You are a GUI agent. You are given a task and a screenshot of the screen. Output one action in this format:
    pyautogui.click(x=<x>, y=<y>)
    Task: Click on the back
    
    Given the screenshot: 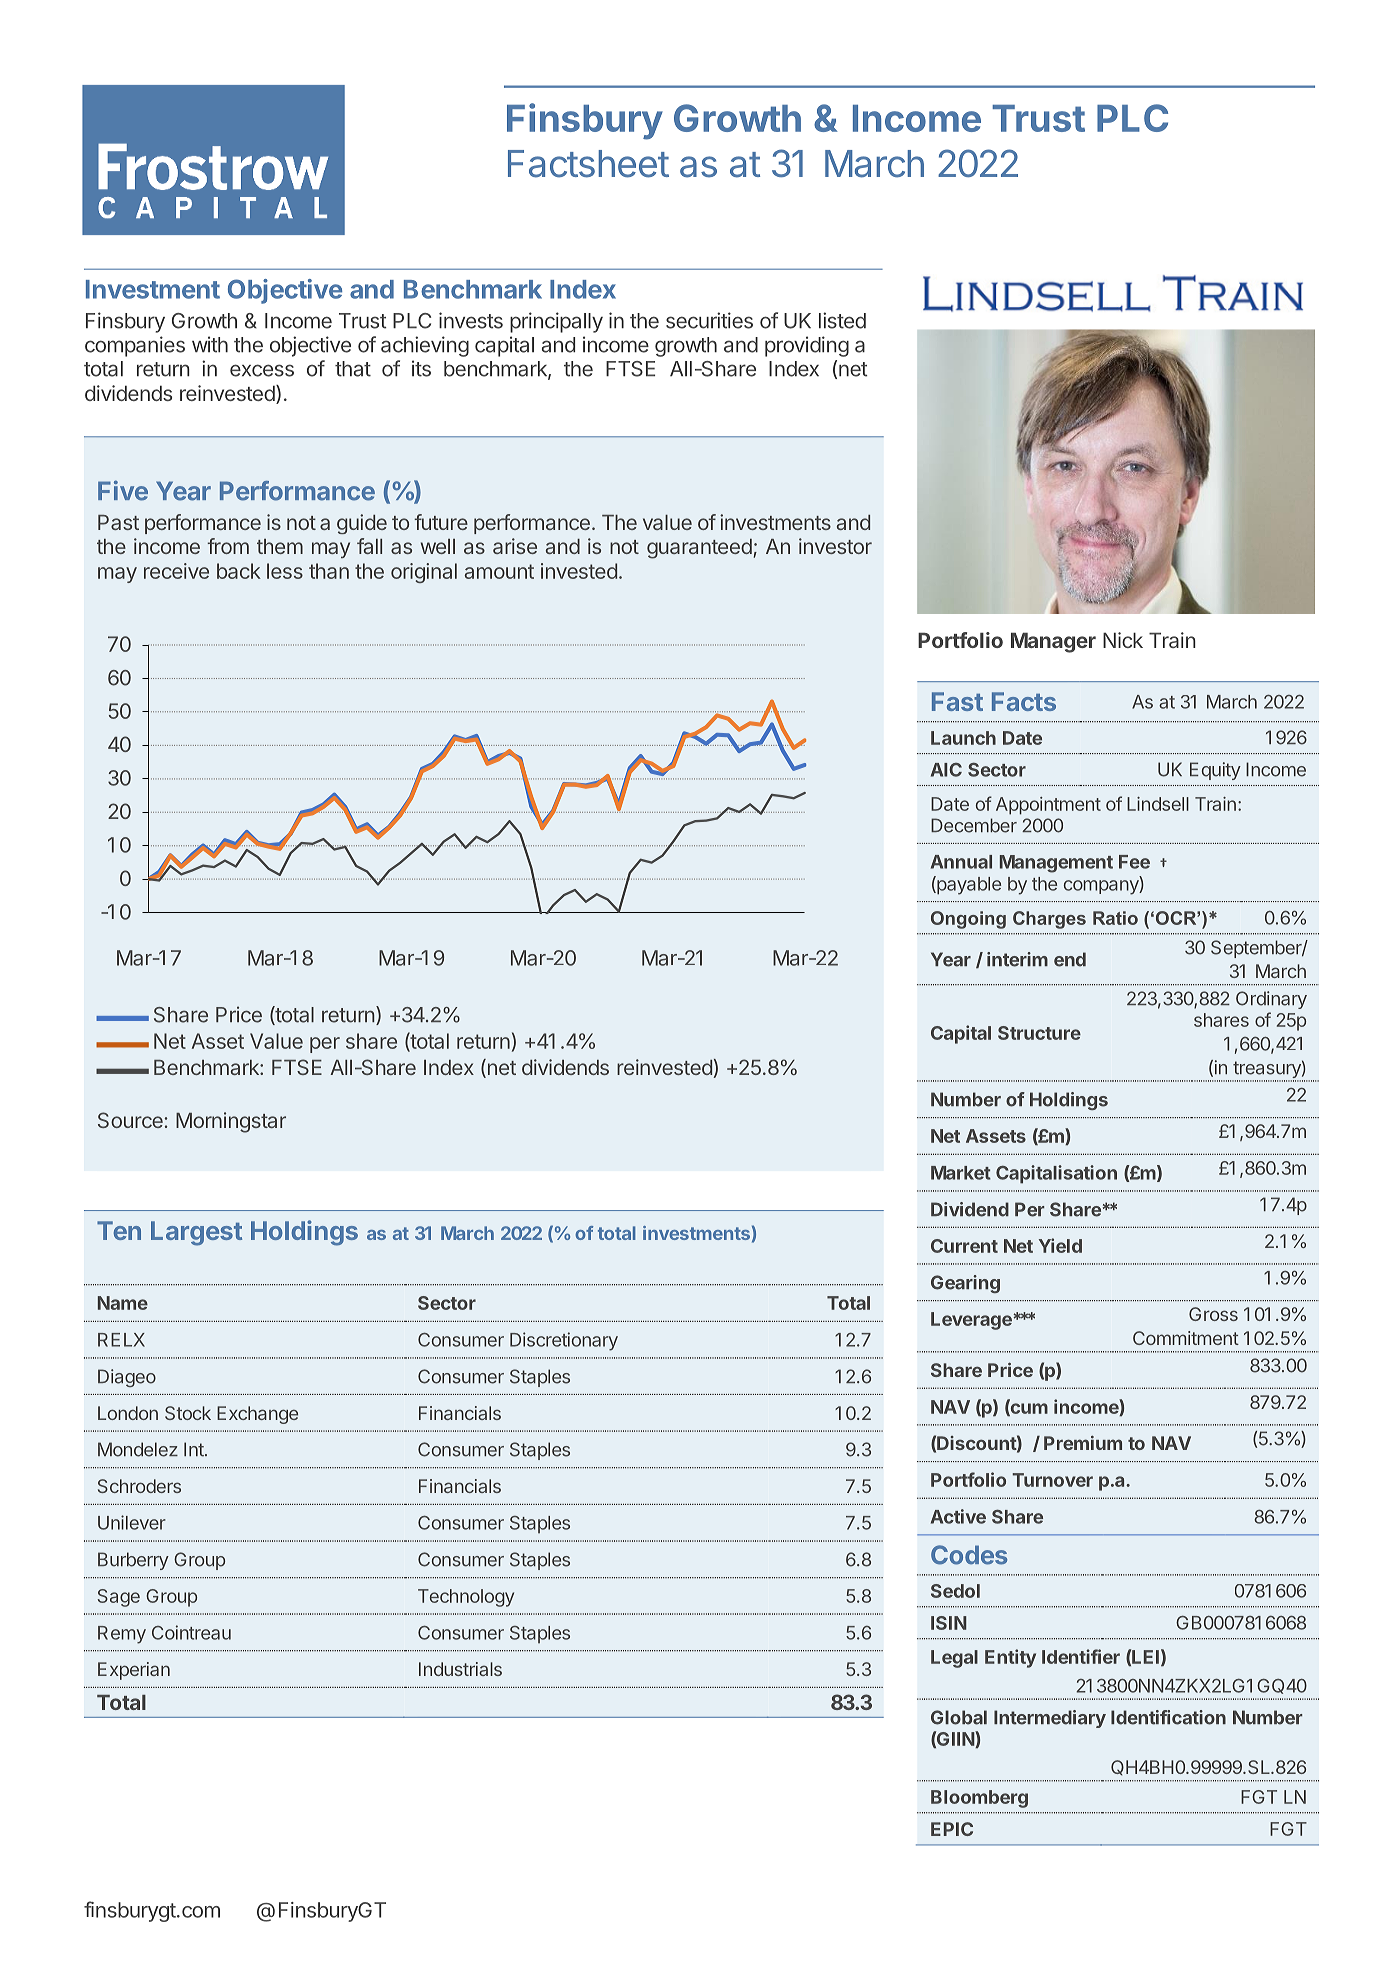 What is the action you would take?
    pyautogui.click(x=239, y=571)
